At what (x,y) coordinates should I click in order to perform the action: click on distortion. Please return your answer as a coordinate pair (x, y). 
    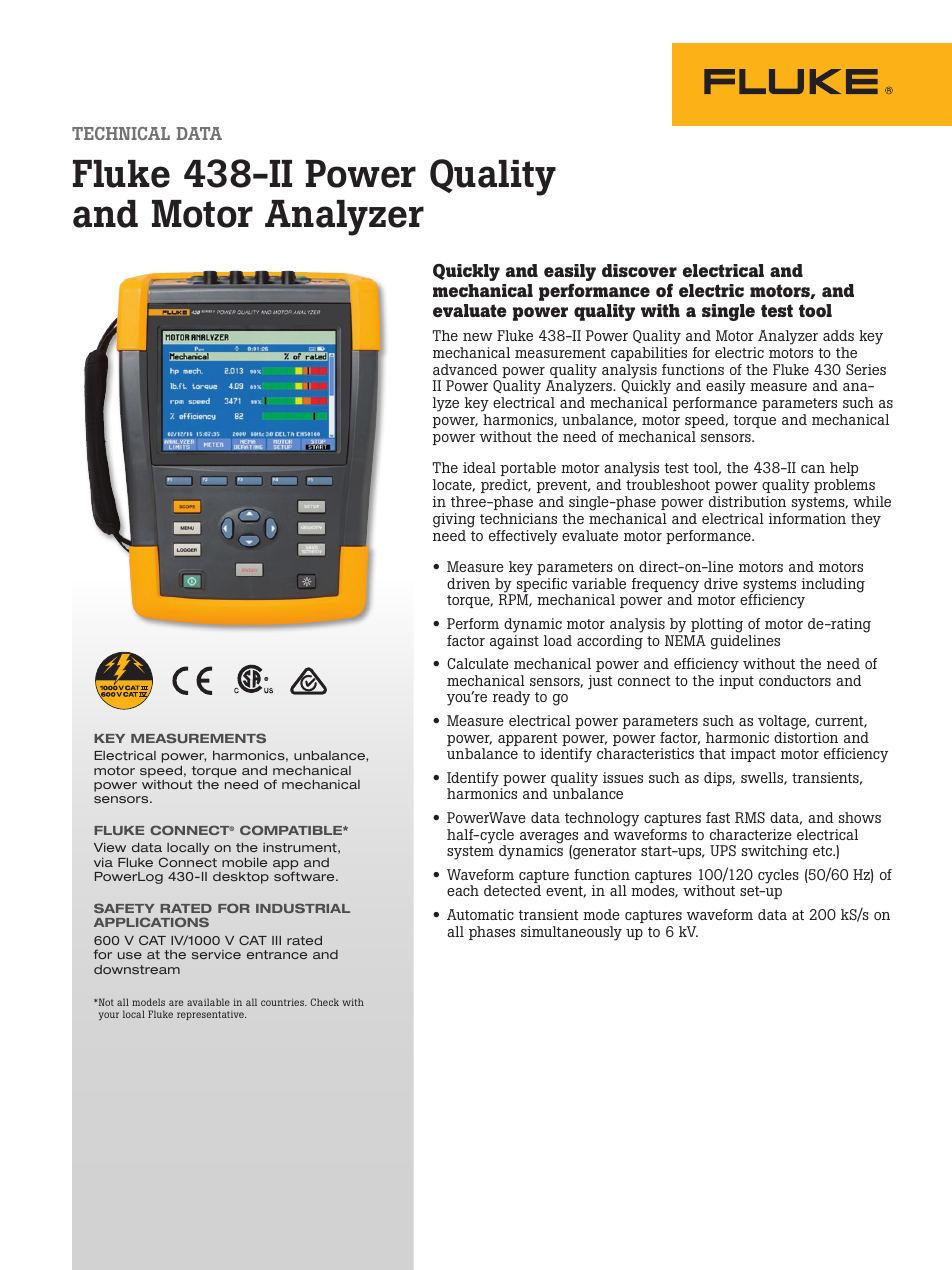
    Looking at the image, I should click on (806, 737).
